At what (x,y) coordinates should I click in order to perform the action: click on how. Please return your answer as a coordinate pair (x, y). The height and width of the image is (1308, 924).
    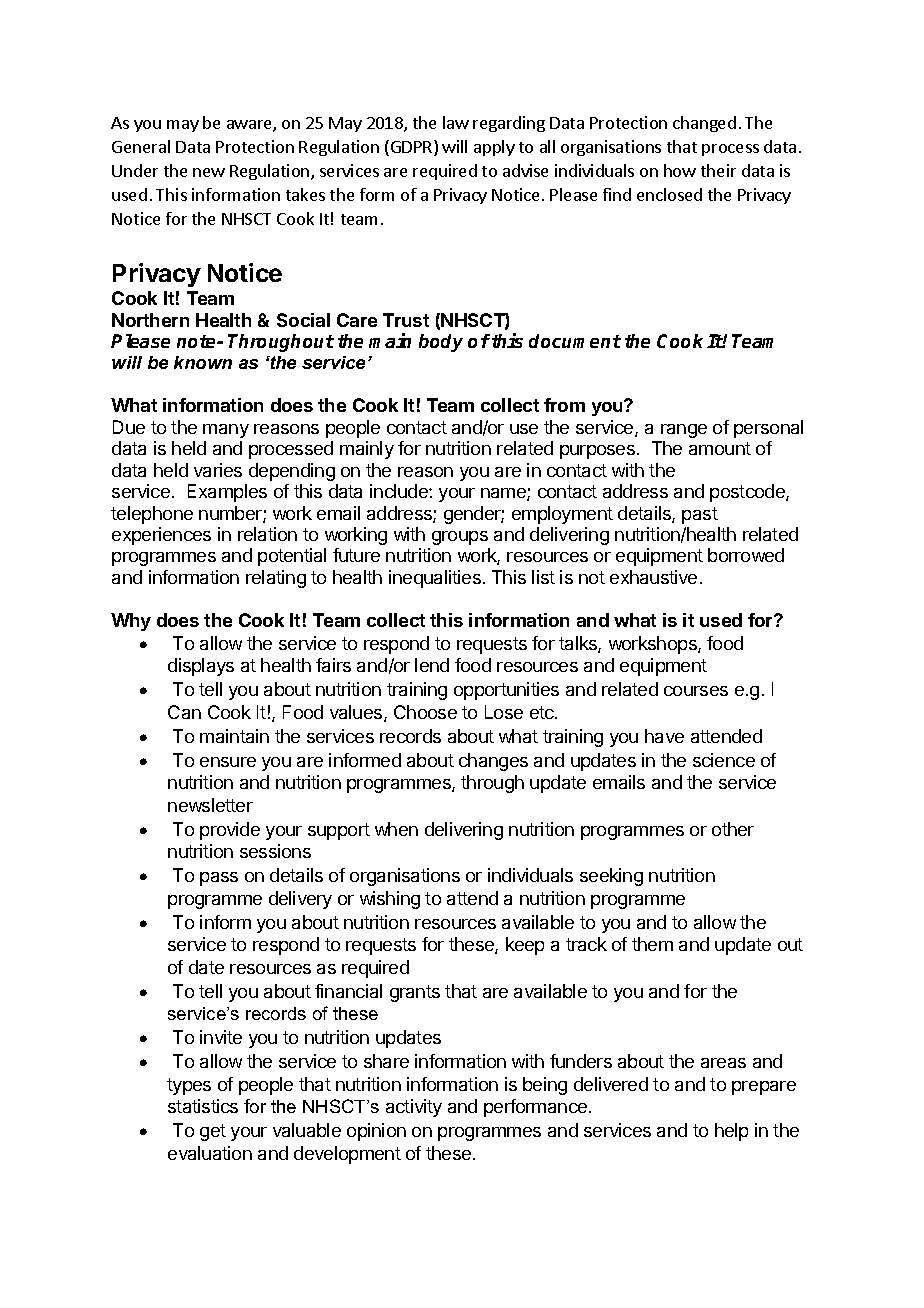
    Looking at the image, I should click on (680, 170).
